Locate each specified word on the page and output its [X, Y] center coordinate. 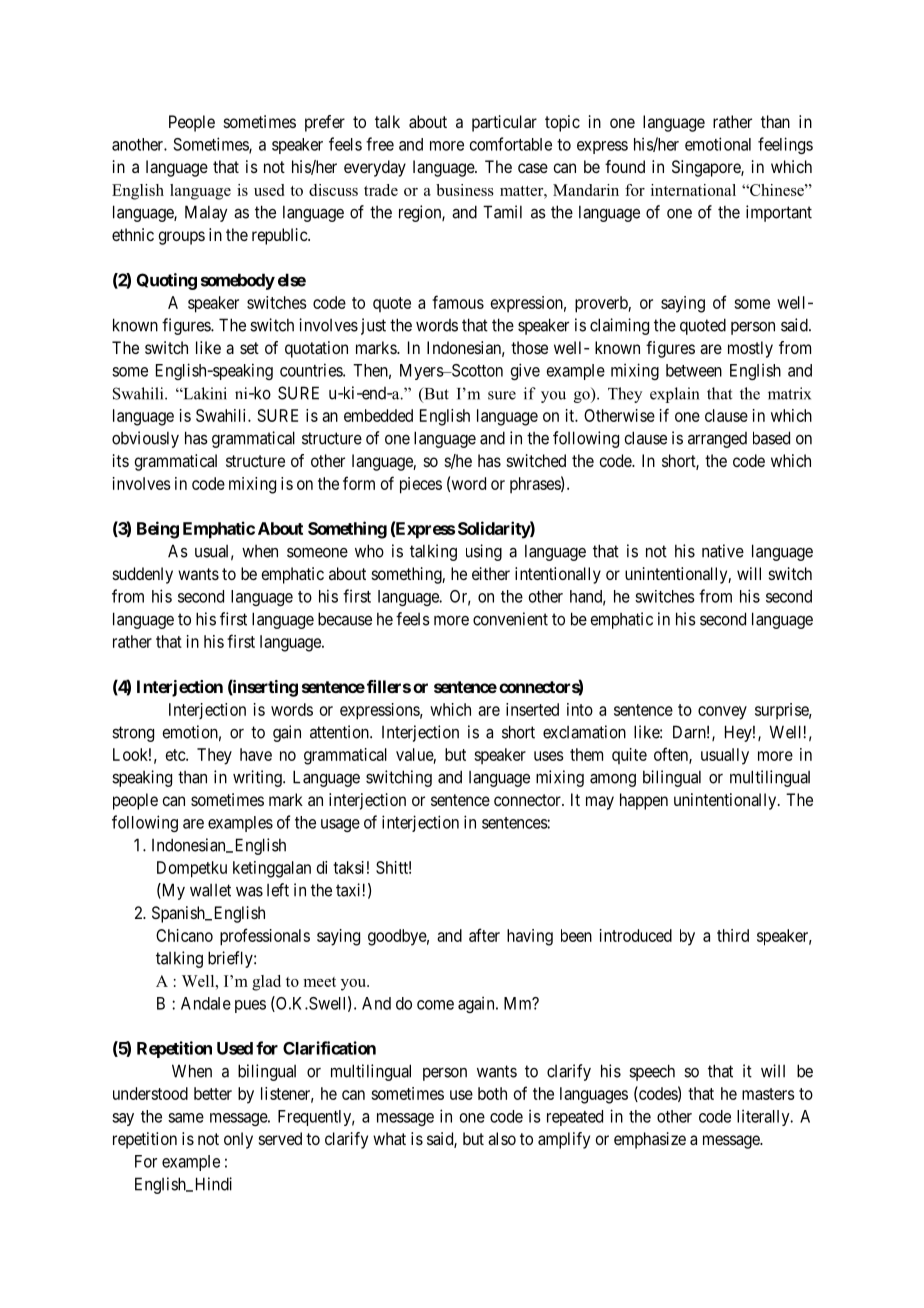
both [492, 1093]
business [465, 190]
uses [549, 756]
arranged [717, 440]
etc [176, 755]
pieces [421, 485]
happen [644, 801]
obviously [145, 439]
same [186, 1118]
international [693, 190]
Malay [206, 213]
